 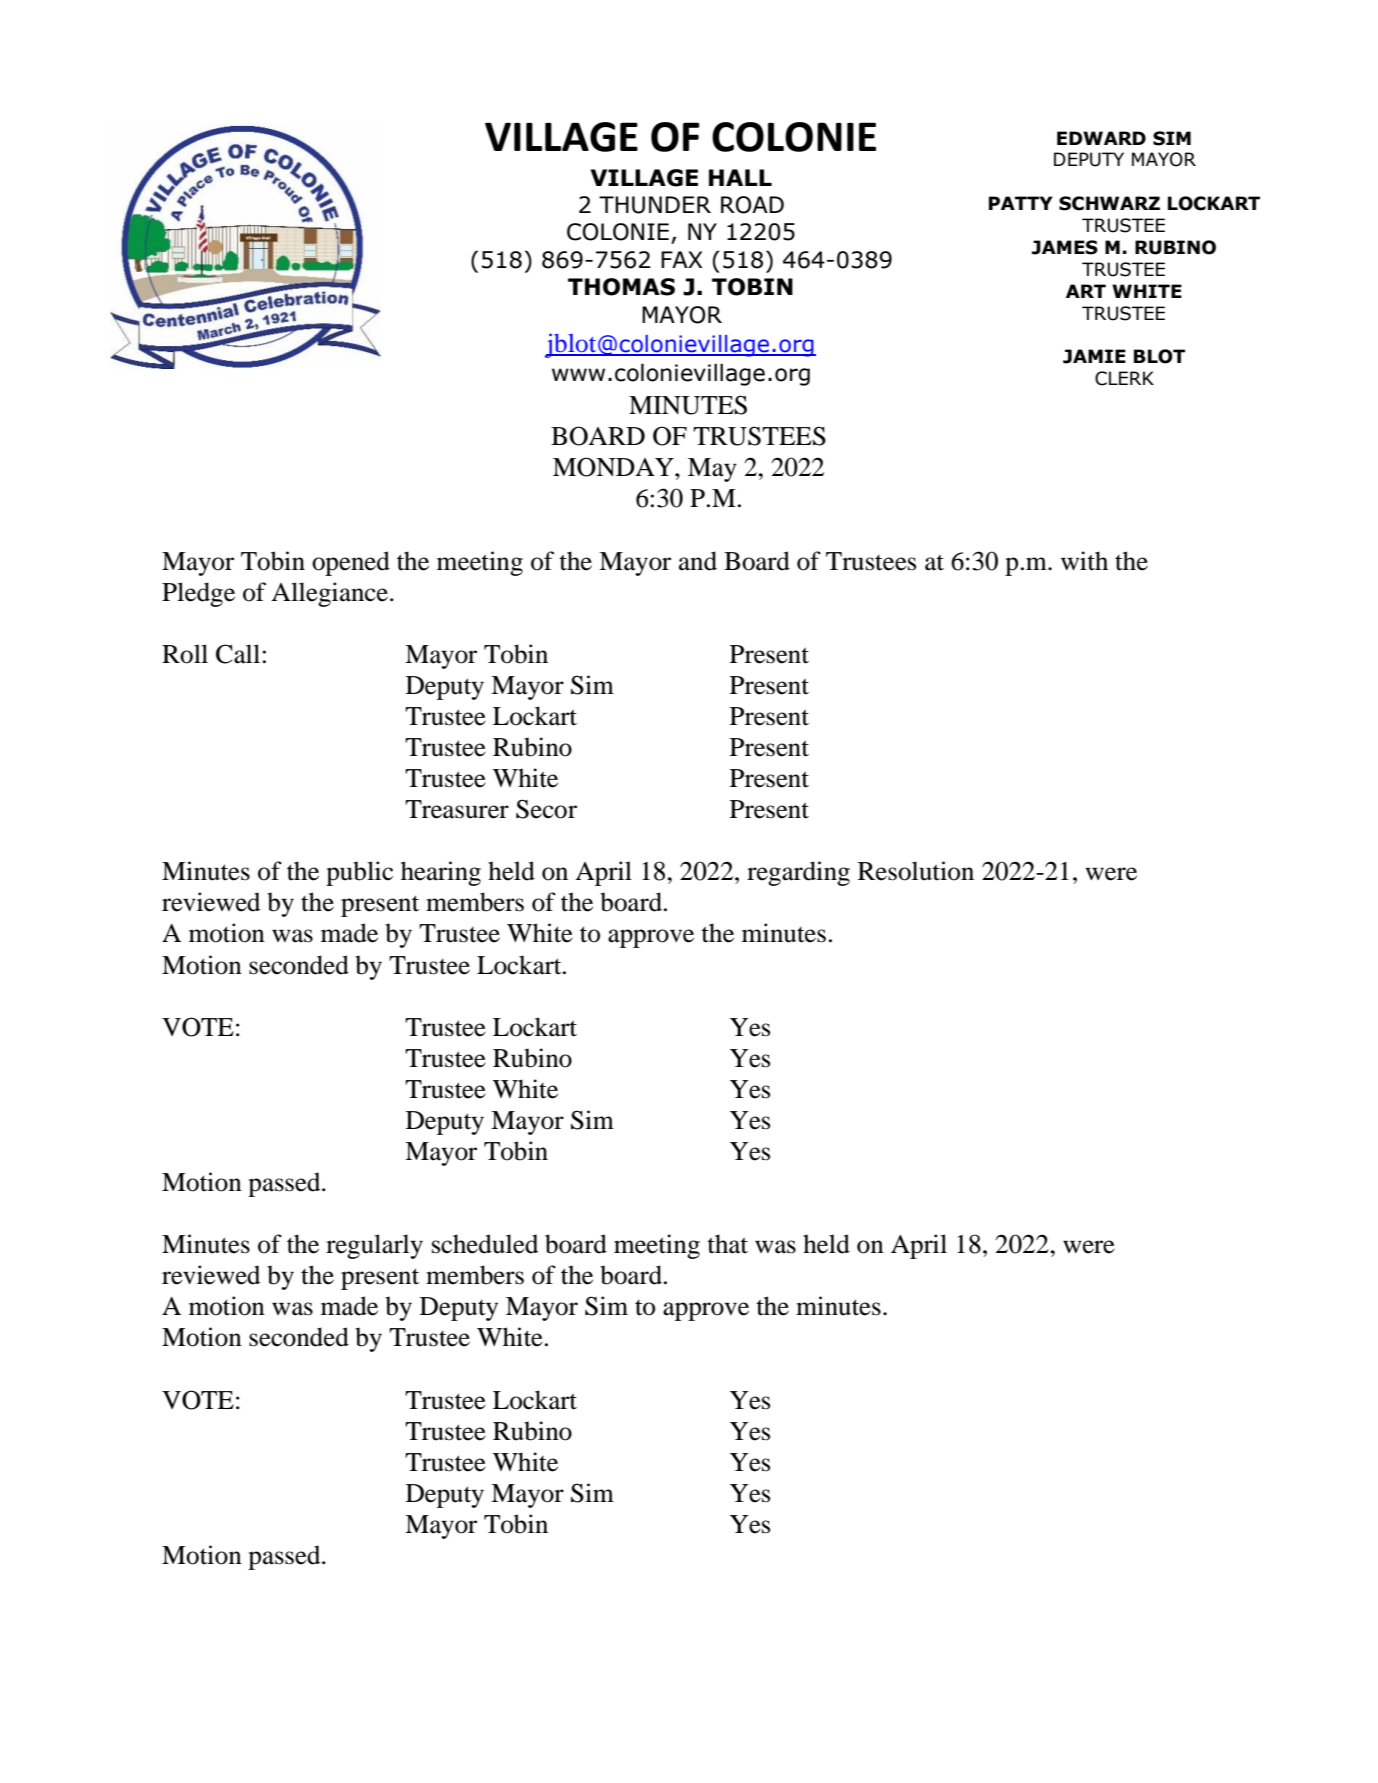 What do you see at coordinates (740, 177) in the screenshot?
I see `HALL` at bounding box center [740, 177].
